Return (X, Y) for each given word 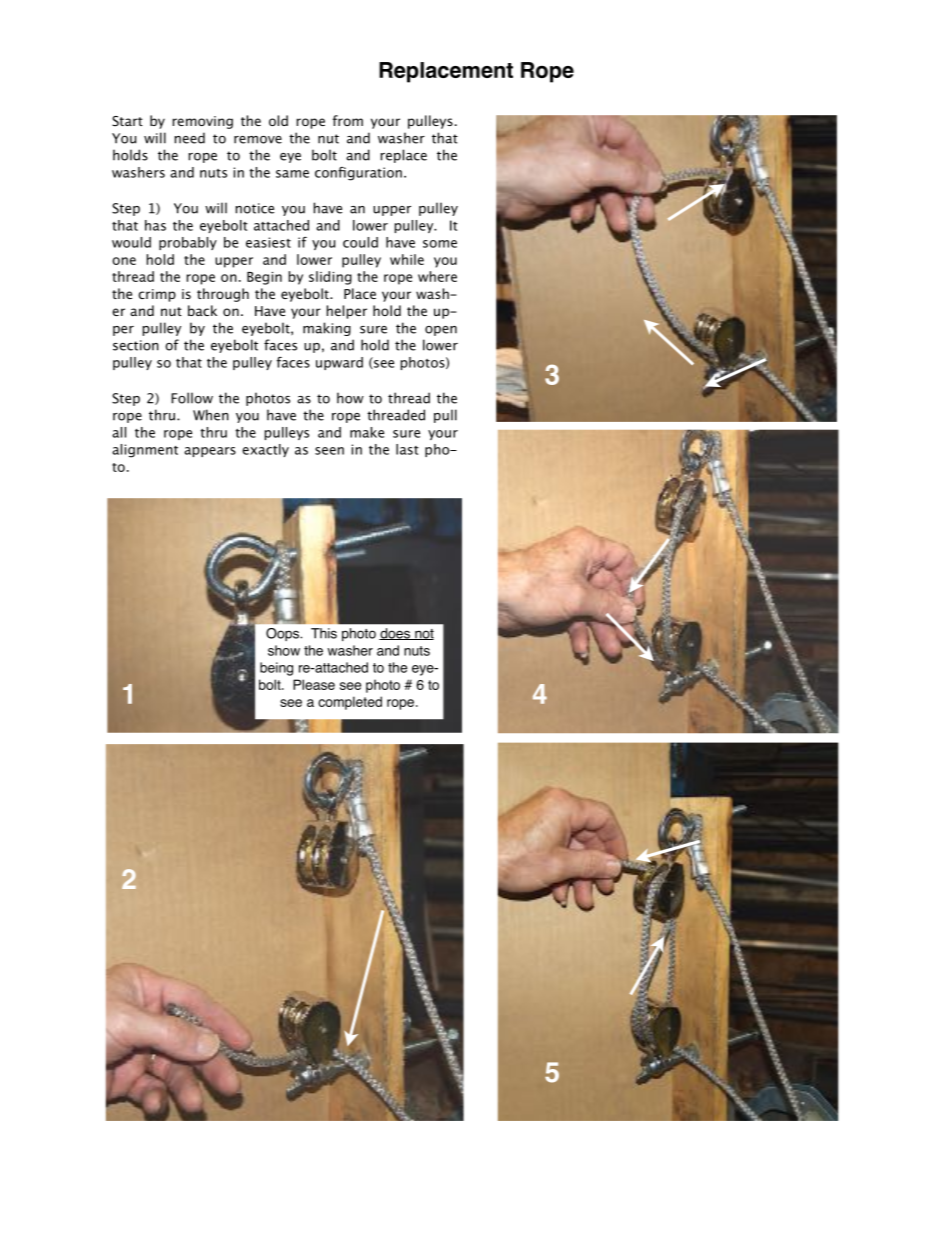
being (276, 669)
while (407, 259)
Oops (283, 634)
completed (350, 703)
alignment (145, 451)
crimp (157, 295)
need (190, 138)
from (348, 120)
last (407, 449)
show (284, 650)
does (395, 634)
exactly (265, 450)
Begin (264, 278)
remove (258, 140)
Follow (192, 398)
